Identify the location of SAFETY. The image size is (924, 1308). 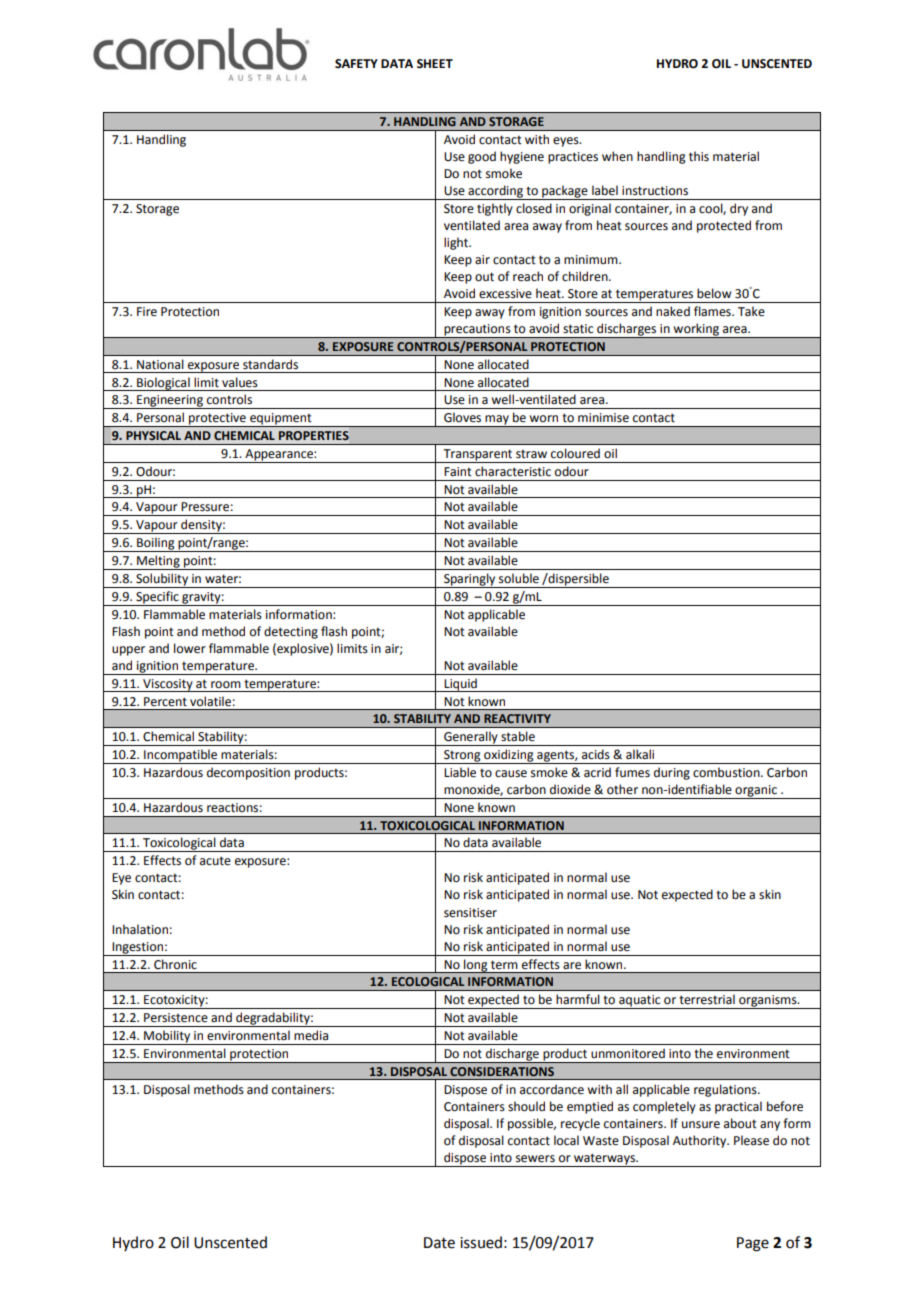
(356, 64).
